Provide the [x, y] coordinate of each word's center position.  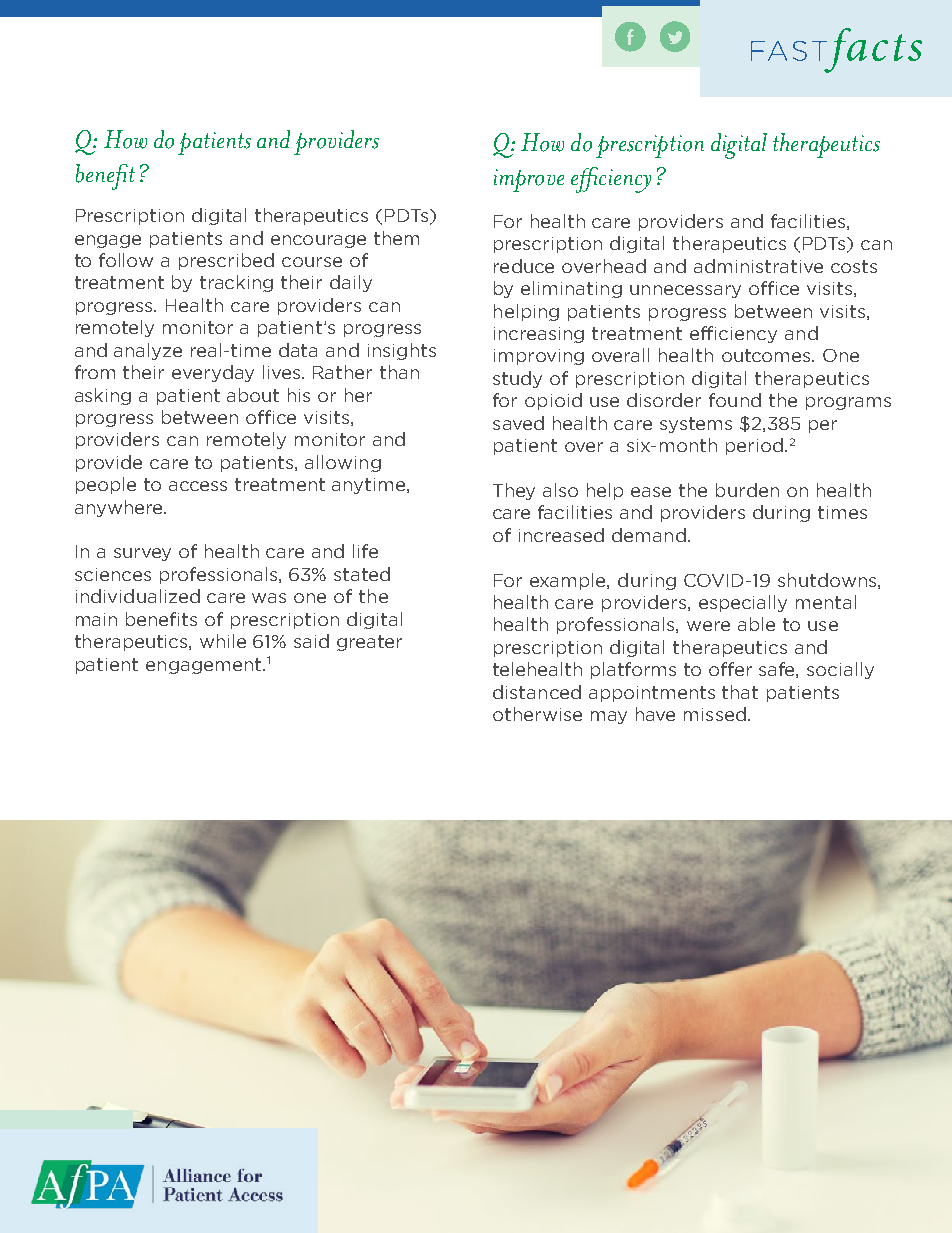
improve [529, 180]
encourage [318, 241]
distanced [537, 692]
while [223, 641]
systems [696, 425]
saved [518, 423]
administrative [758, 266]
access [198, 486]
